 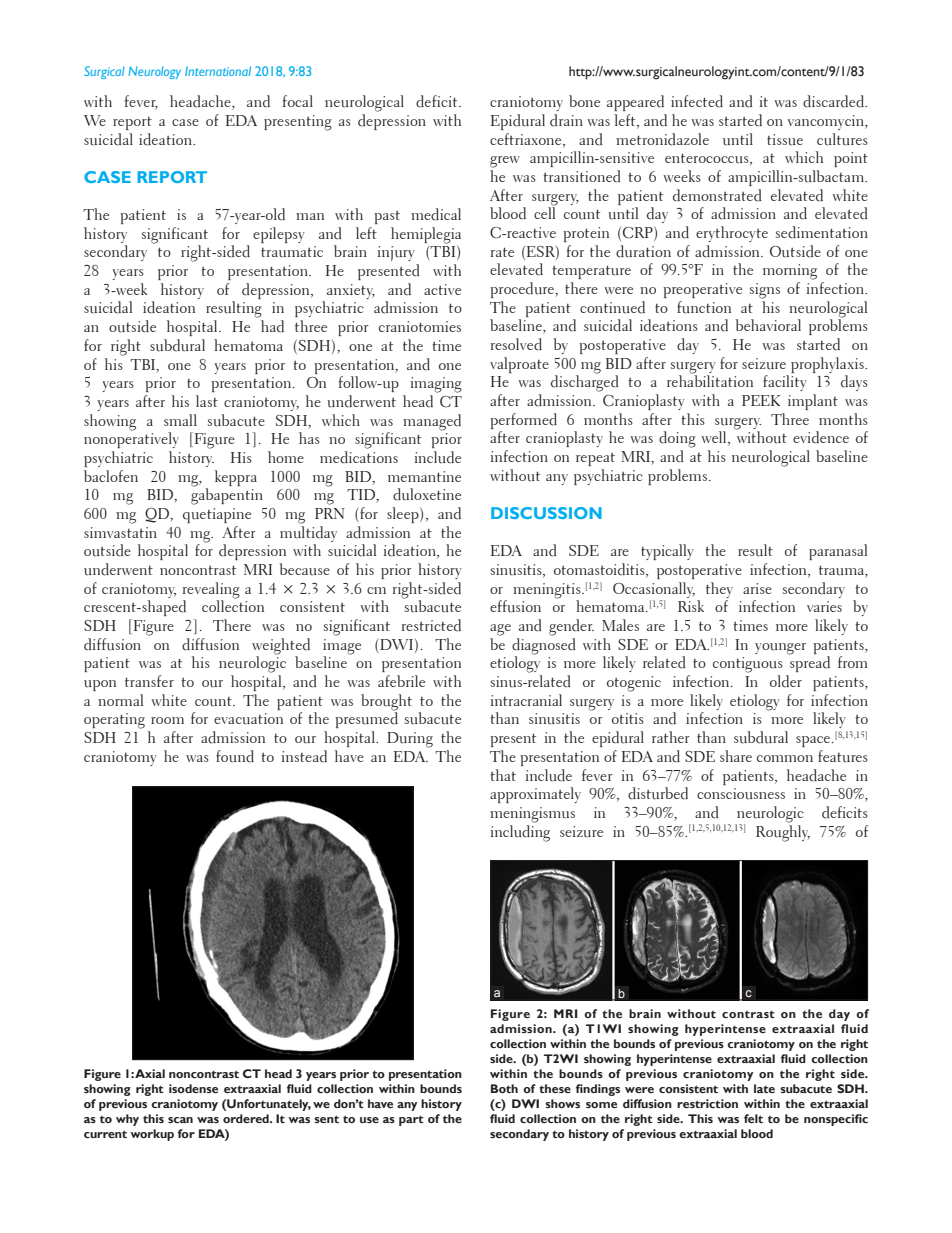 I want to click on that, so click(x=503, y=775).
